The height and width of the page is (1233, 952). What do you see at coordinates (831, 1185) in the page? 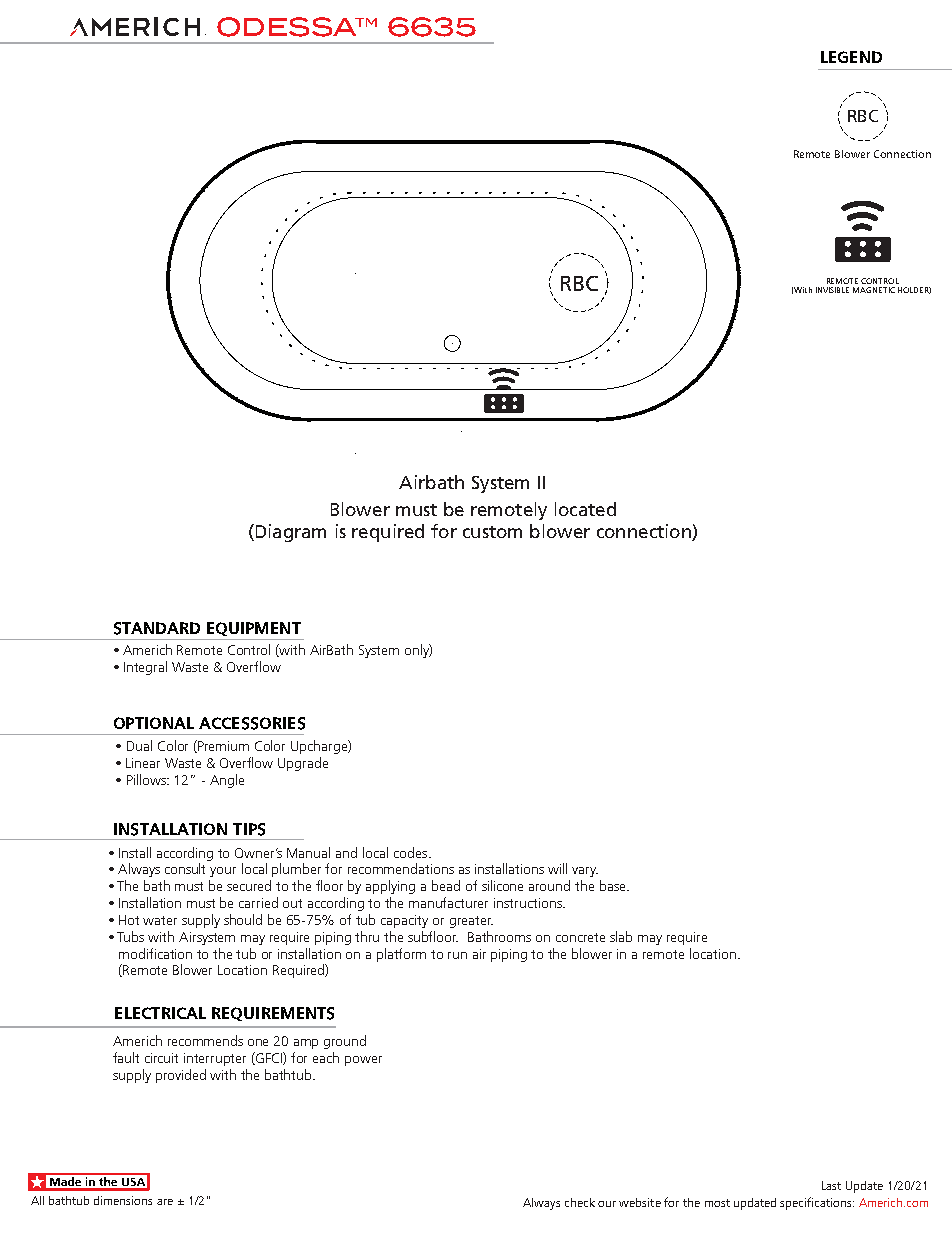
I see `Last` at bounding box center [831, 1185].
